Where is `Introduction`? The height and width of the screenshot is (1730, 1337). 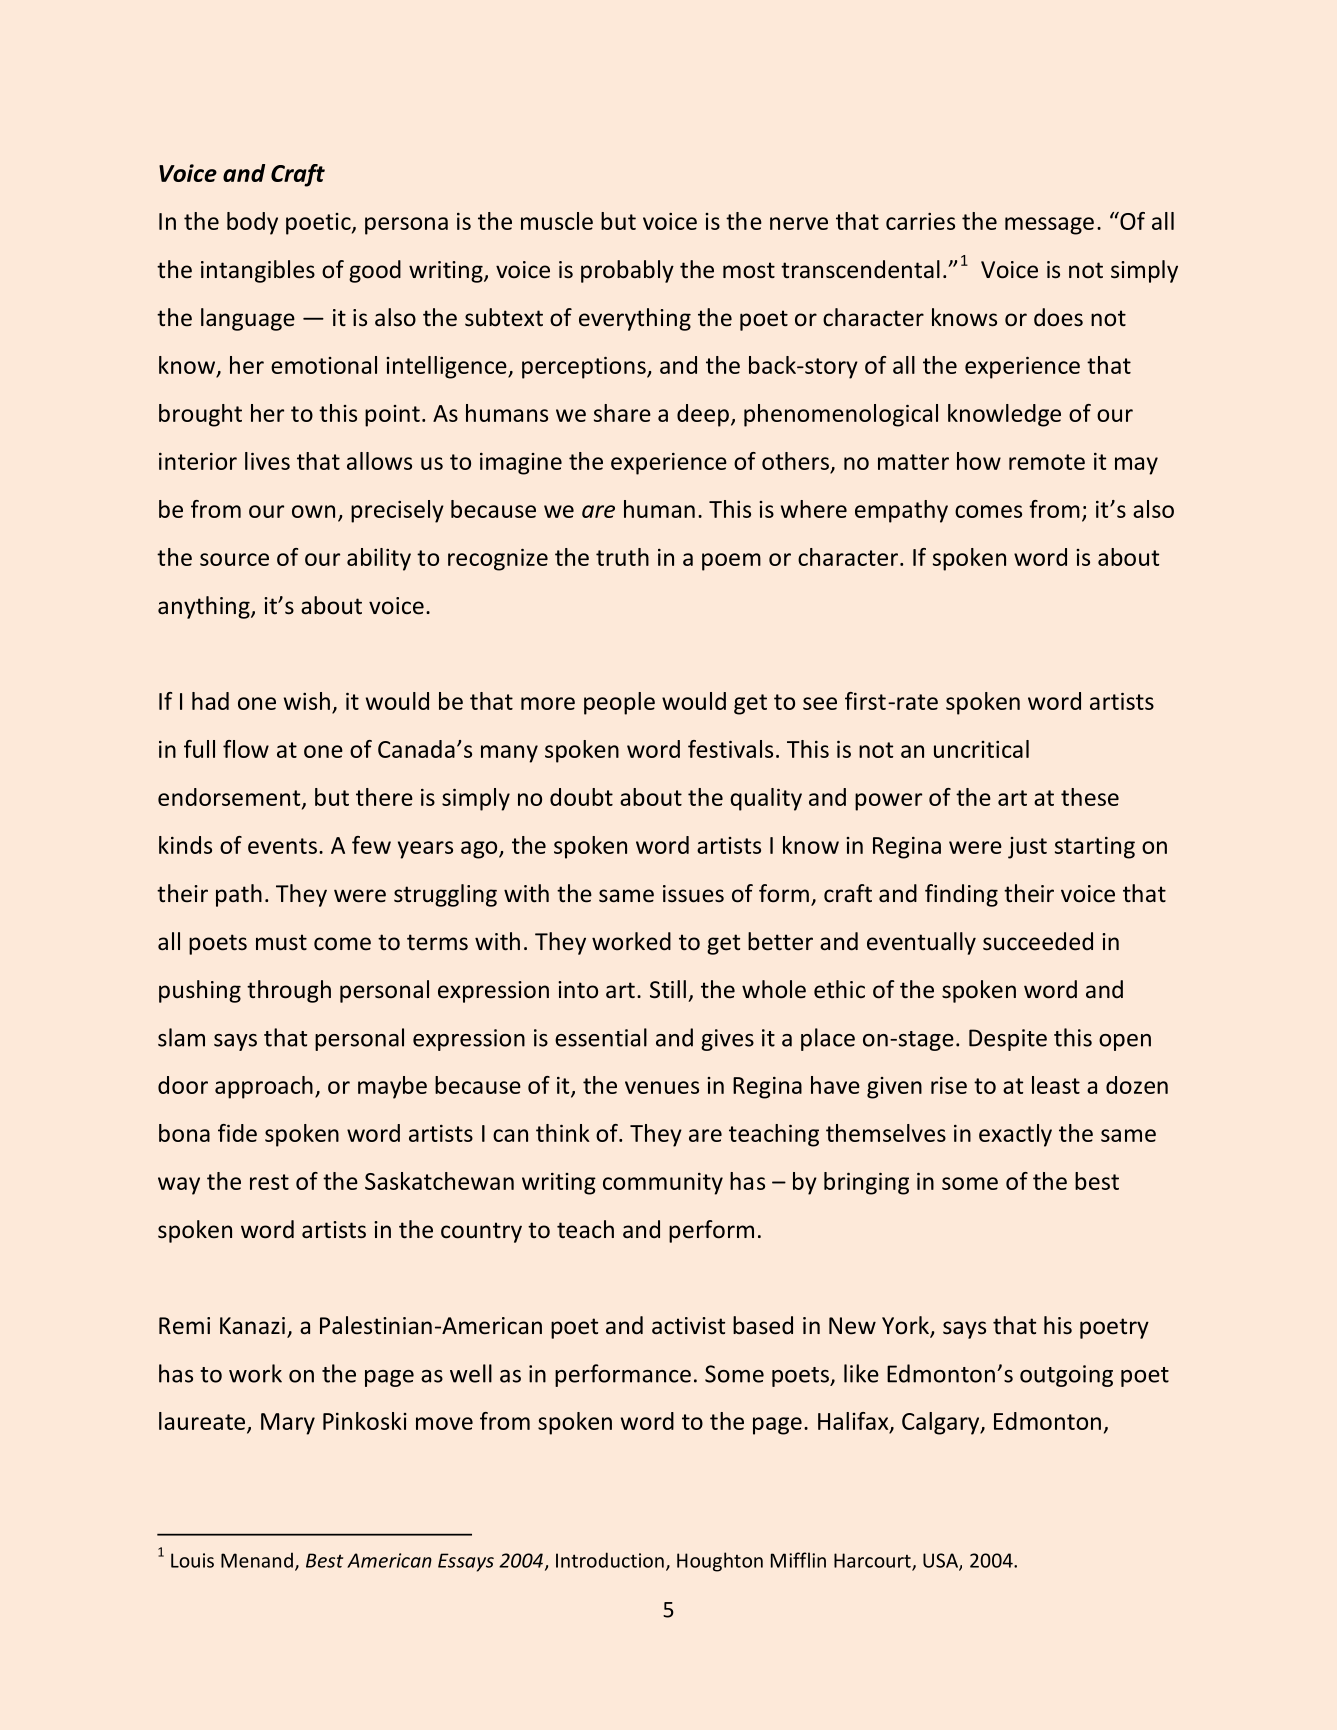
Introduction is located at coordinates (610, 1560).
